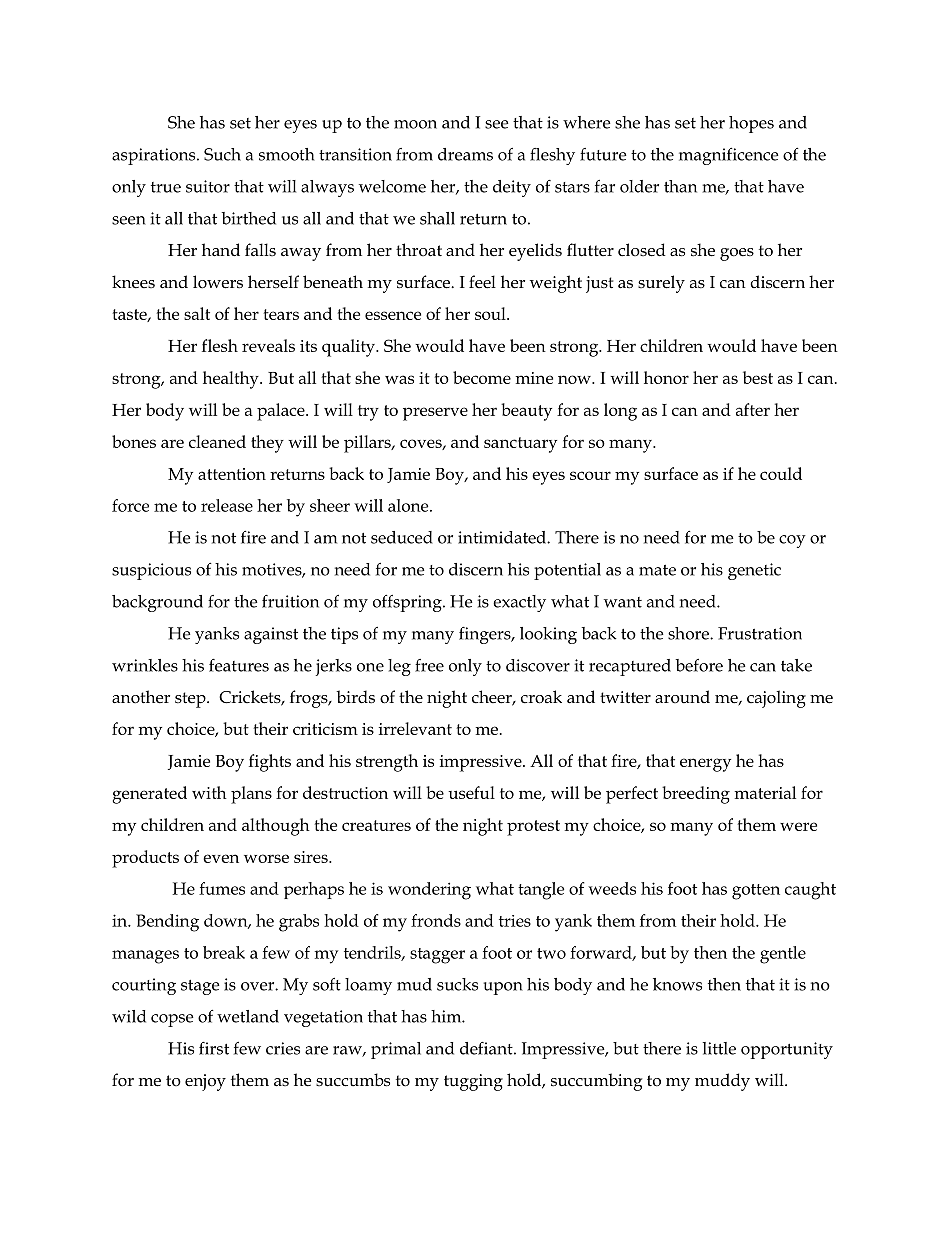  Describe the element at coordinates (222, 154) in the page. I see `Such` at that location.
